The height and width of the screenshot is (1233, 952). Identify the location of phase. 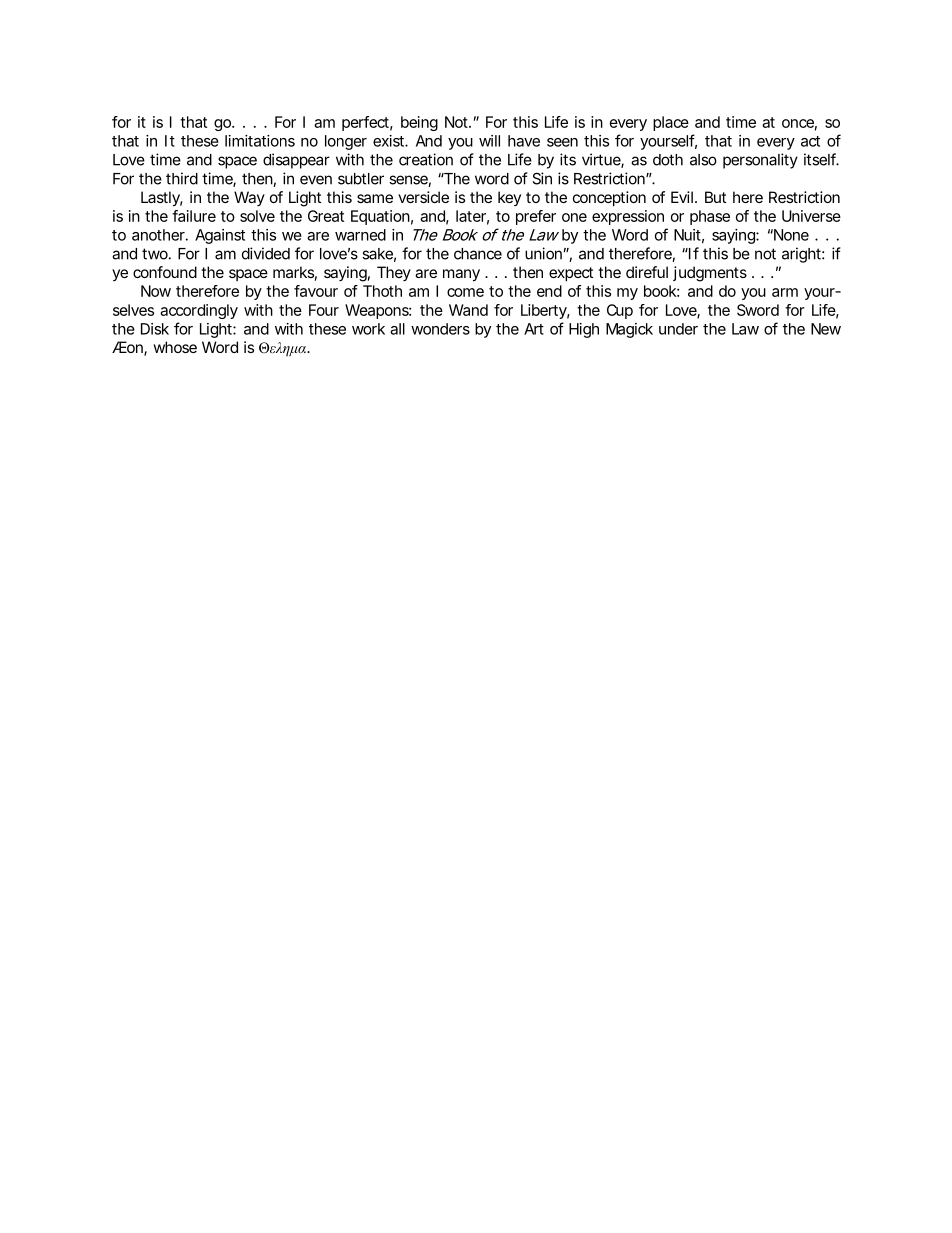
(710, 217).
